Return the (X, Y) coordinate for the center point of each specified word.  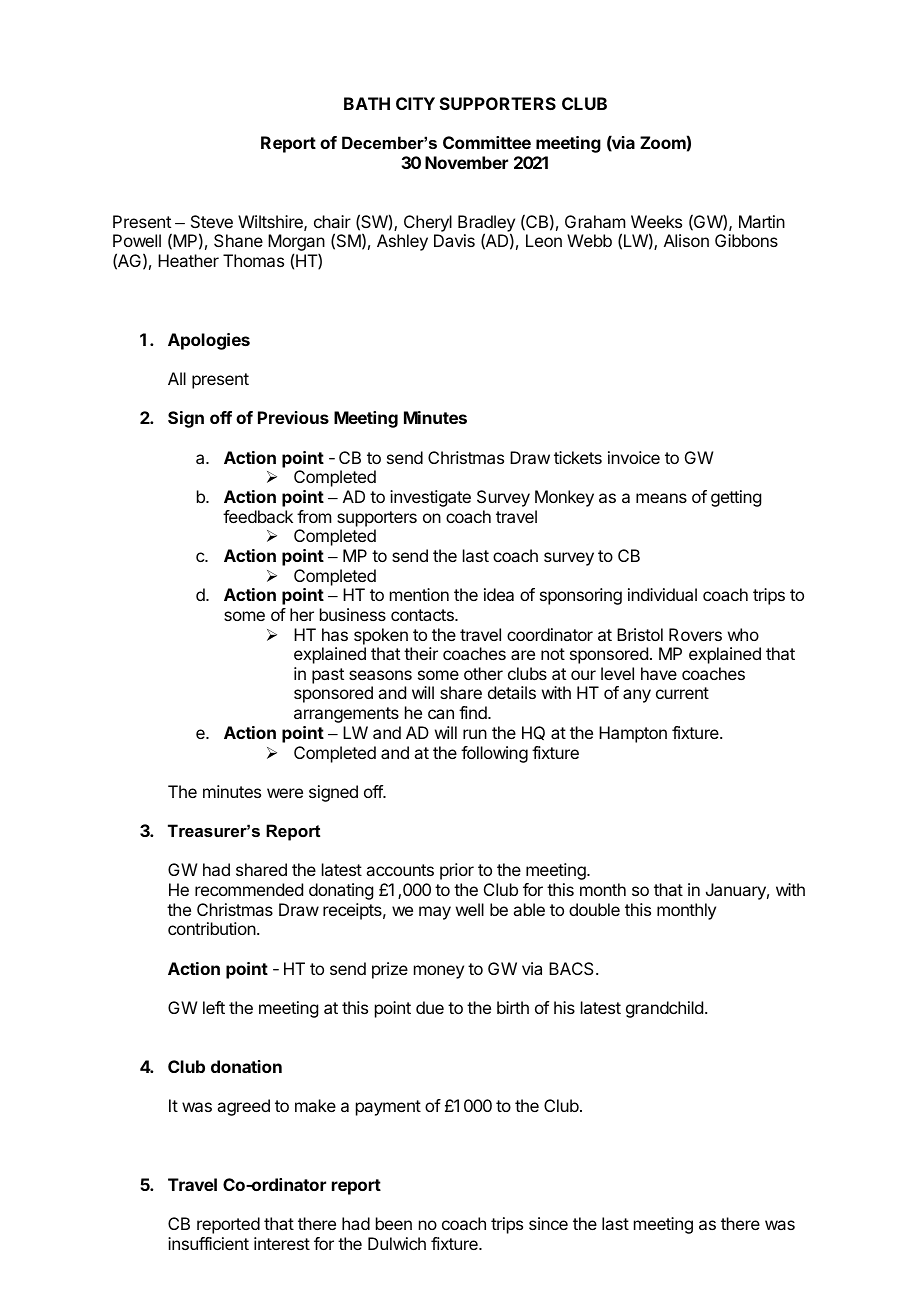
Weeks (656, 221)
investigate (430, 498)
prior (457, 871)
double (594, 909)
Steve (212, 221)
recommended (249, 889)
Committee (487, 142)
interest (282, 1243)
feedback (258, 516)
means (661, 498)
